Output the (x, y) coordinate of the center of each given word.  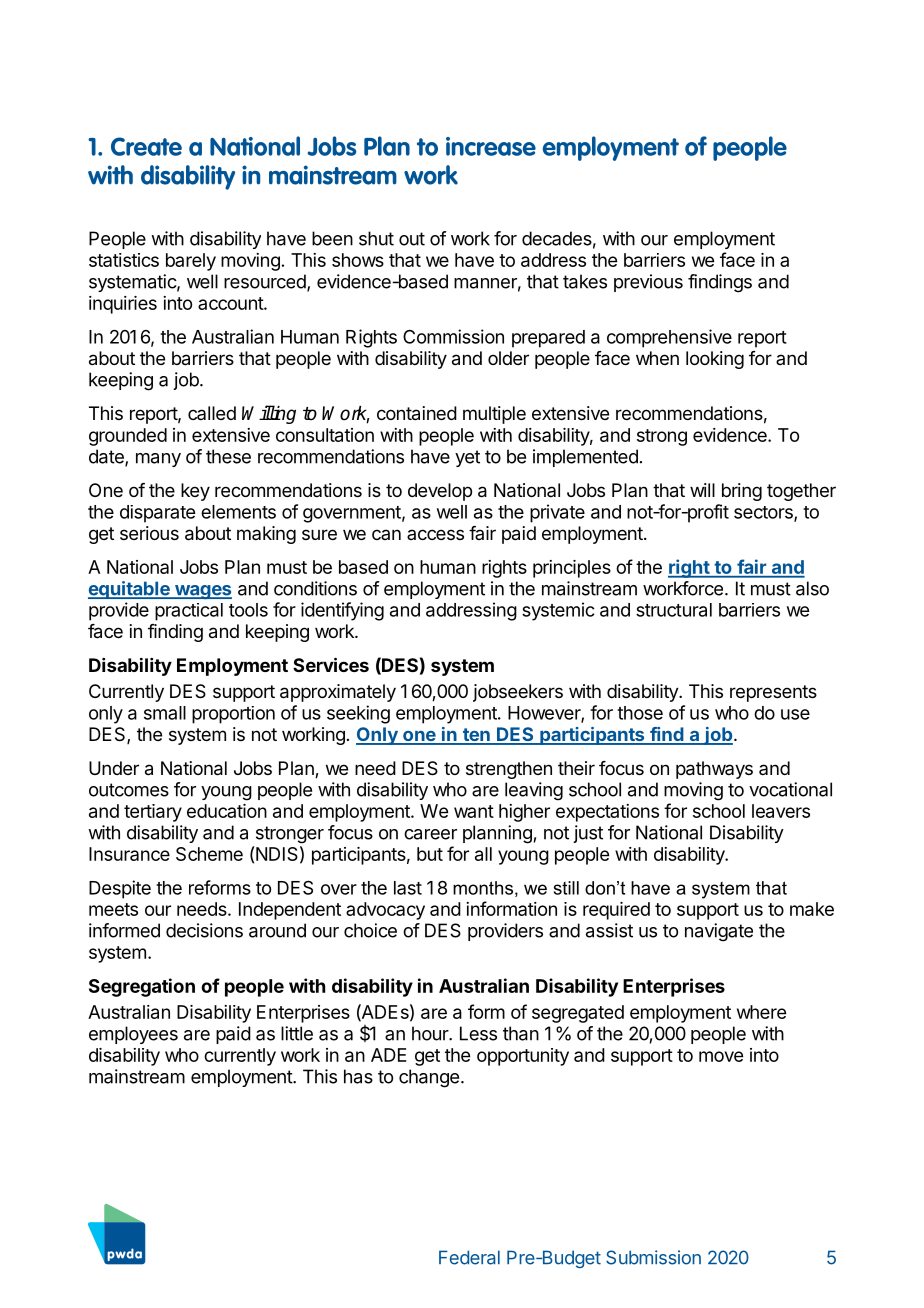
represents (773, 693)
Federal (469, 1257)
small (165, 713)
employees (133, 1035)
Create (146, 146)
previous (648, 283)
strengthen (509, 770)
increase (491, 146)
